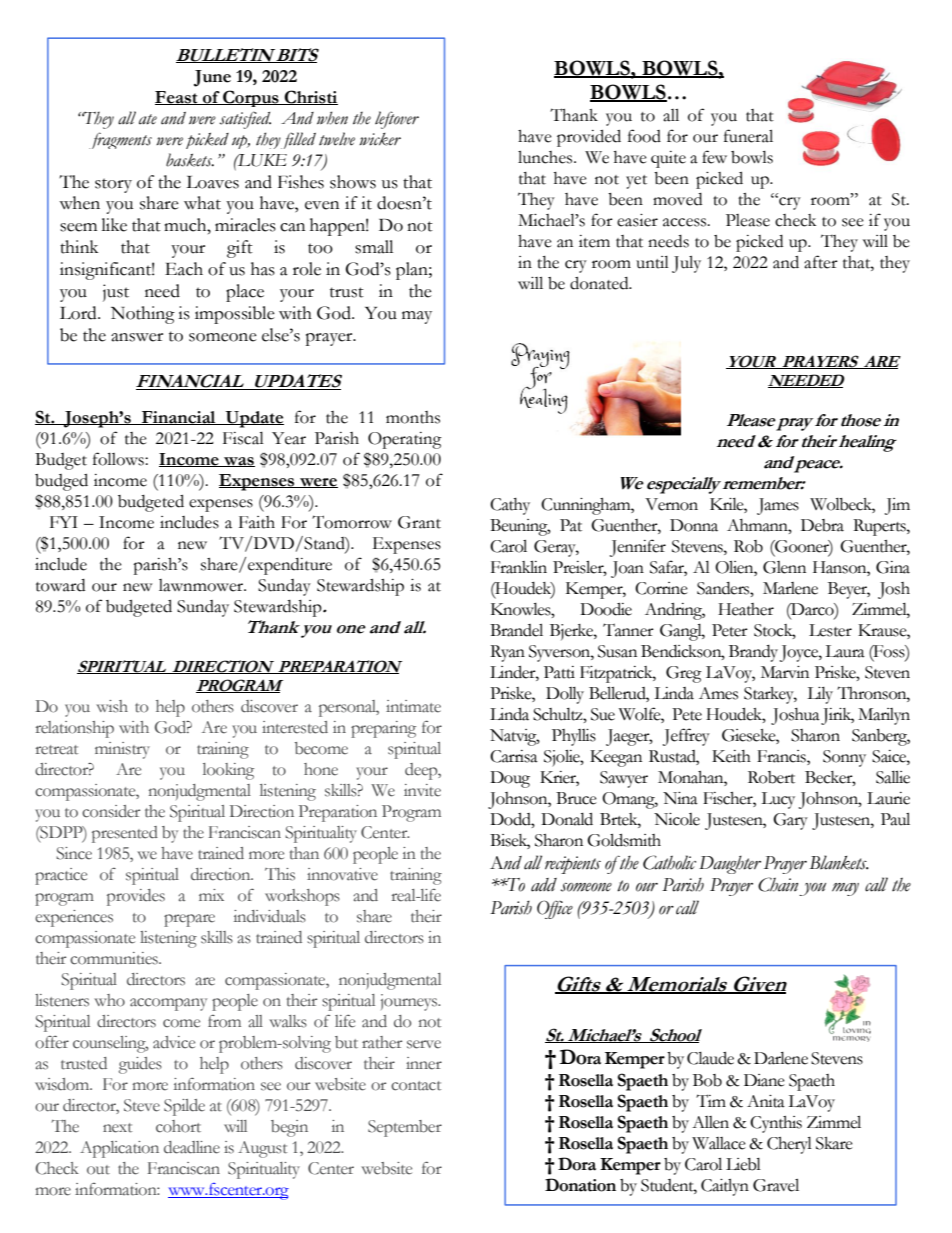  Describe the element at coordinates (748, 136) in the screenshot. I see `funeral` at that location.
